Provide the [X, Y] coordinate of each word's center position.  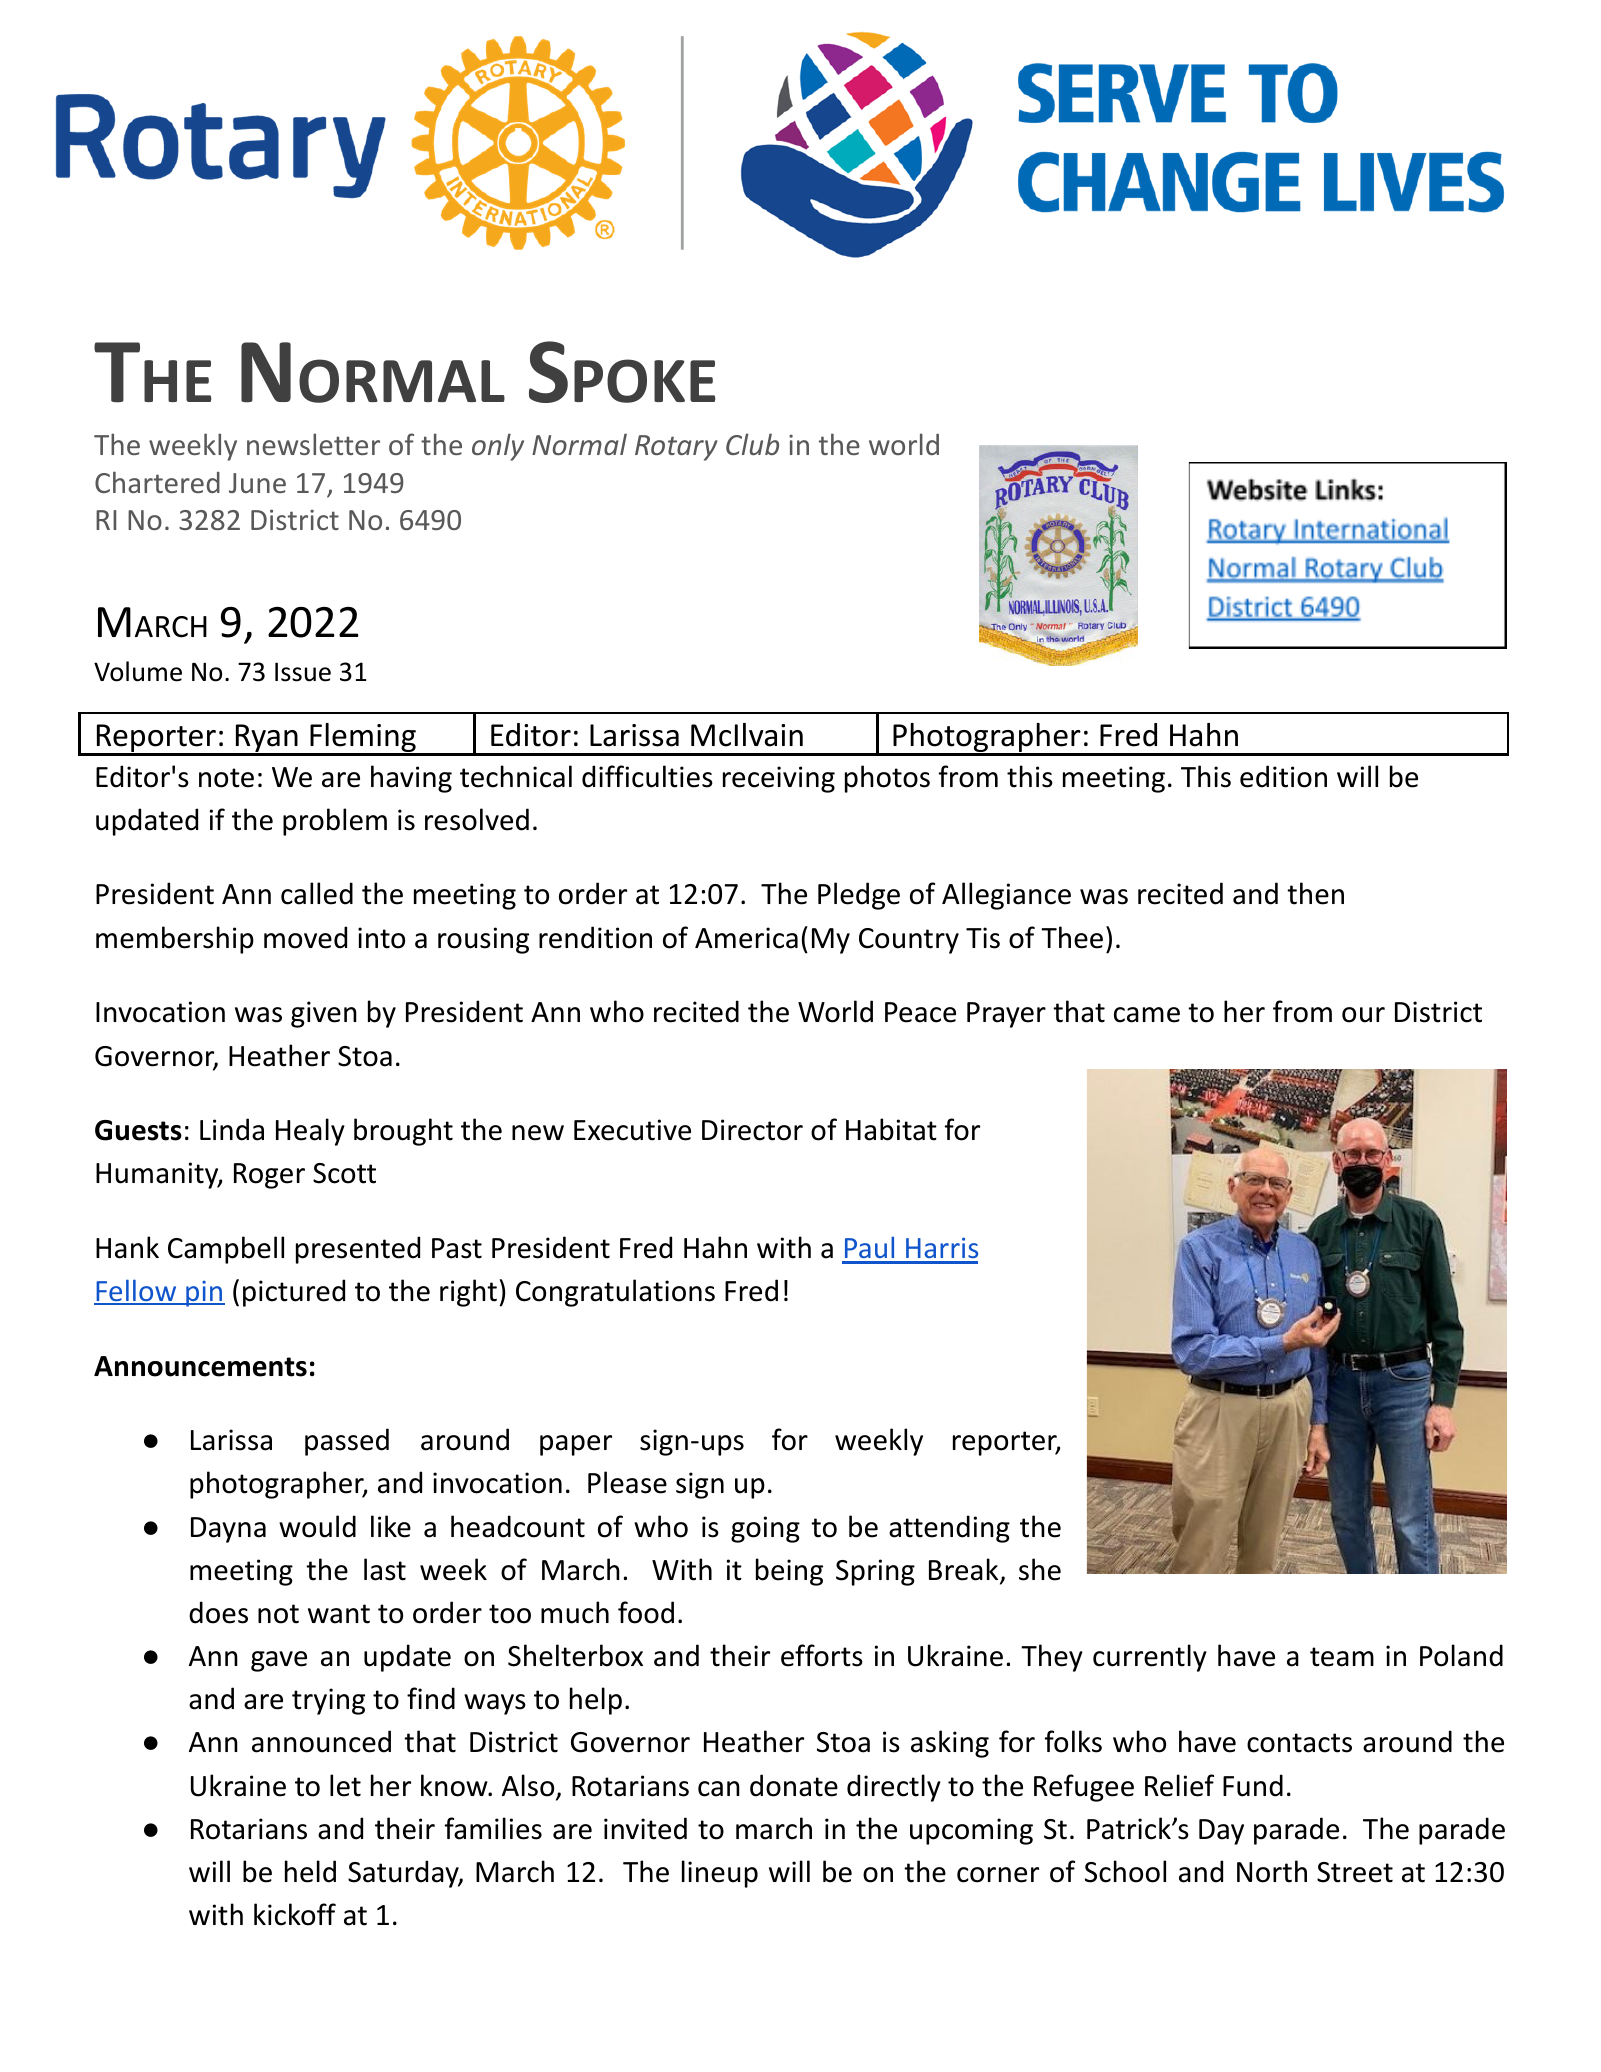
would [317, 1526]
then [1315, 893]
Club [752, 444]
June [257, 483]
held [310, 1871]
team [1342, 1657]
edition [1283, 776]
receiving [779, 779]
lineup [720, 1874]
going [765, 1529]
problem [335, 822]
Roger [269, 1176]
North [1272, 1871]
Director [752, 1130]
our [1363, 1015]
